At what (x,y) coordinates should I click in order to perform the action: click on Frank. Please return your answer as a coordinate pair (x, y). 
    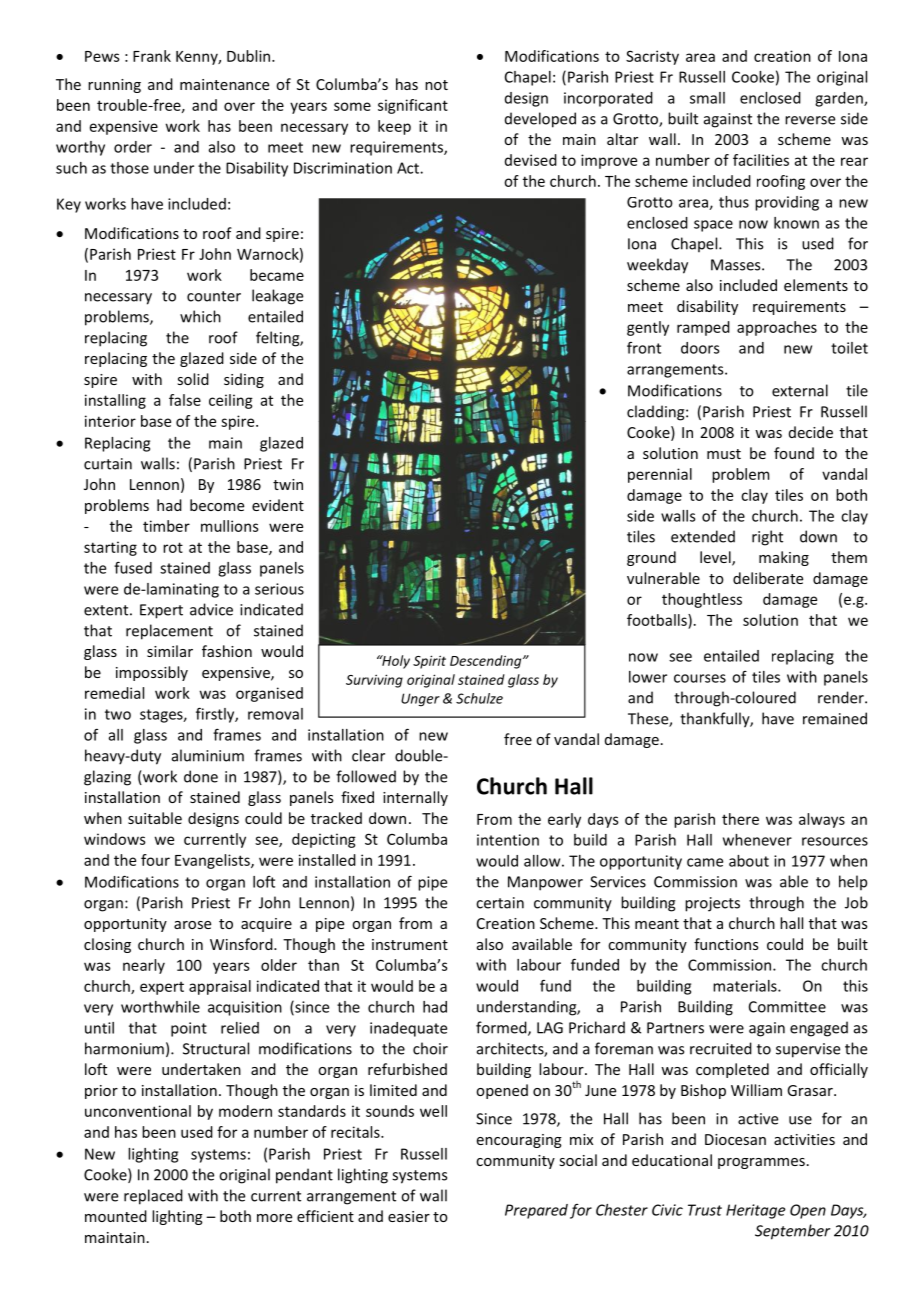
    Looking at the image, I should click on (152, 56).
